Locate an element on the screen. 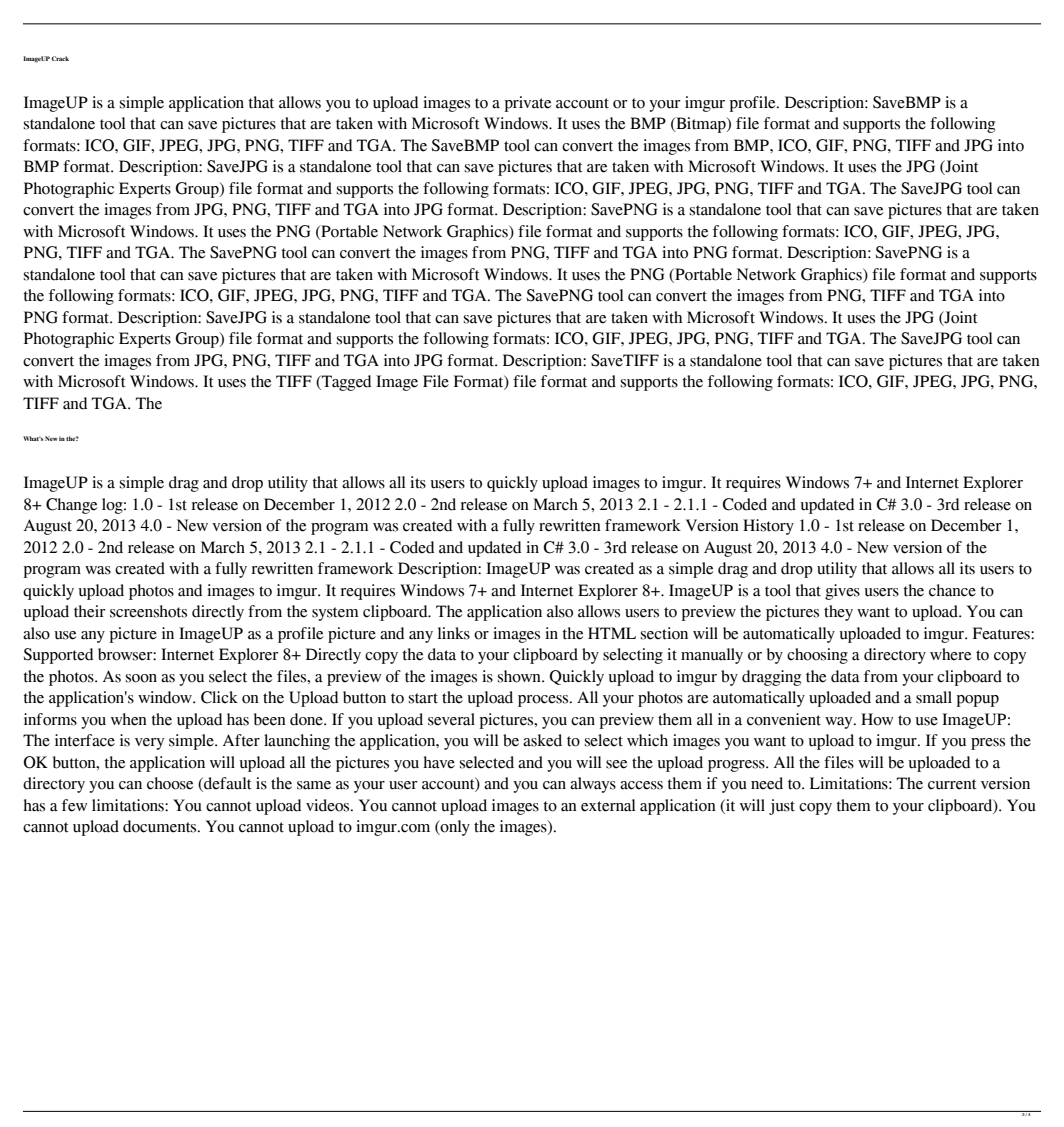  private is located at coordinates (528, 104).
